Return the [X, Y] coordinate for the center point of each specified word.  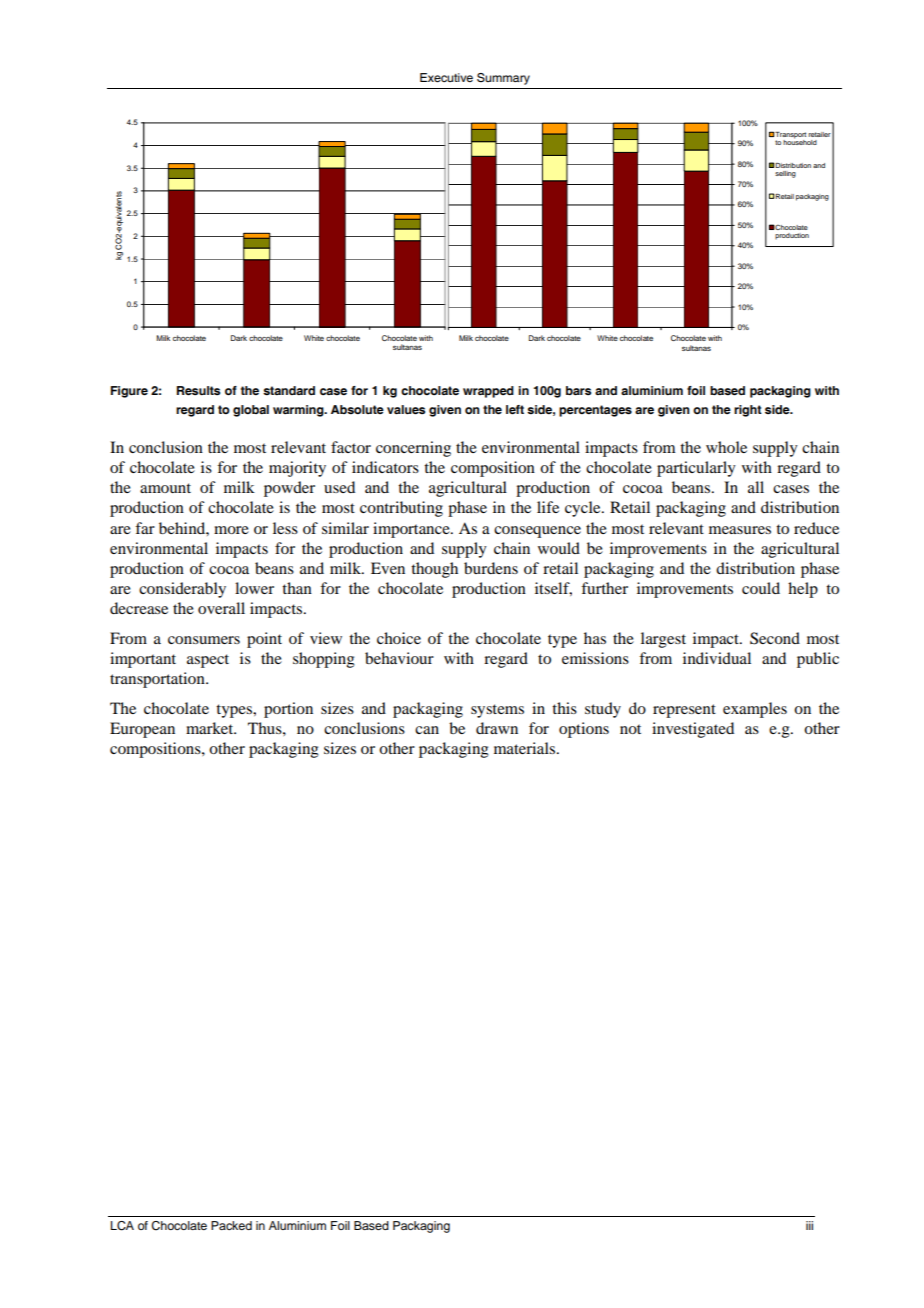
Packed [231, 1225]
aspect [208, 661]
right [748, 411]
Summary [503, 79]
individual [717, 658]
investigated [693, 730]
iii [809, 1225]
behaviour [399, 658]
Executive [446, 77]
